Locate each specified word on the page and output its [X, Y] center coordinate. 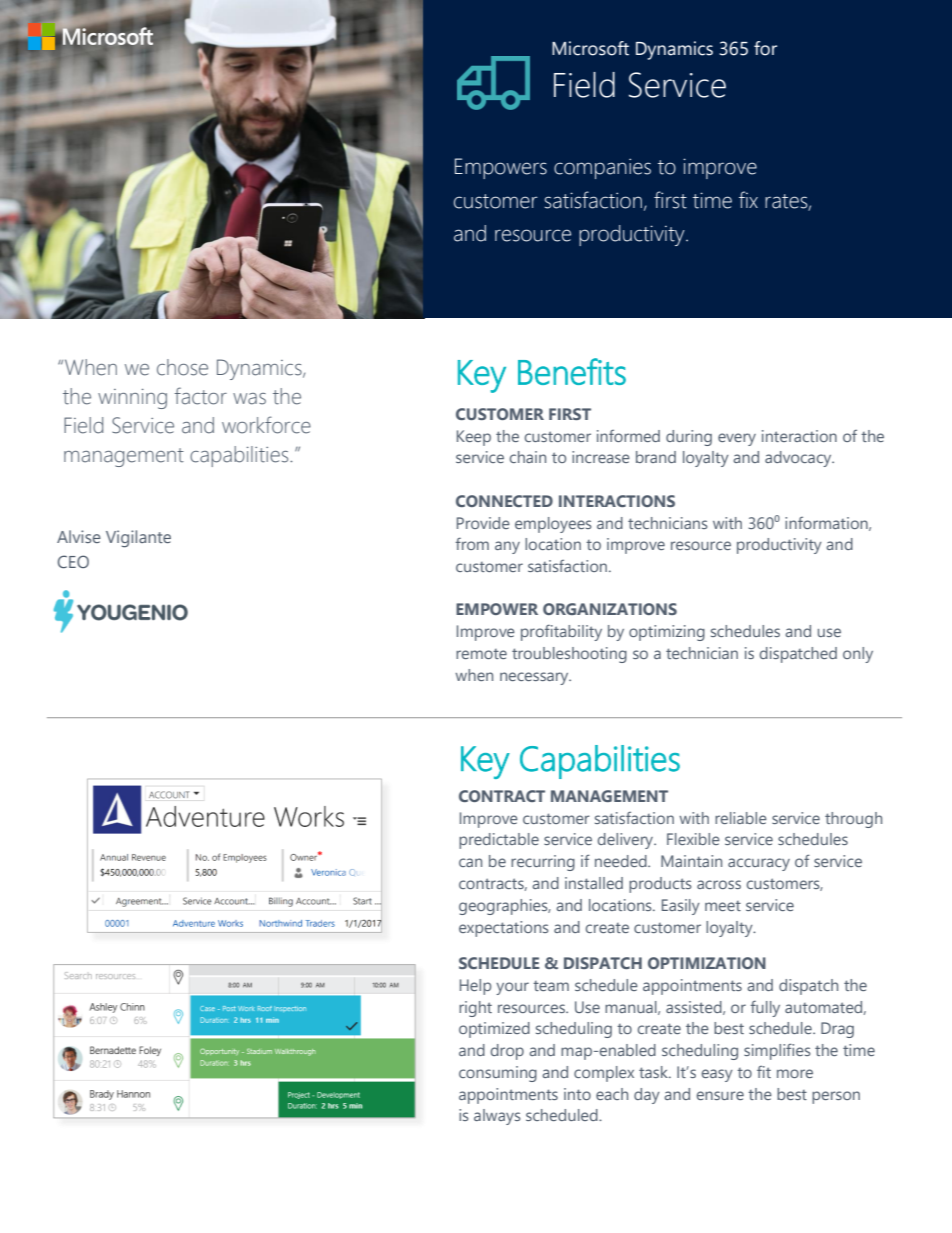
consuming [498, 1074]
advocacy [799, 459]
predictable [499, 841]
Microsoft [590, 48]
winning [132, 399]
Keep [474, 438]
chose [182, 367]
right [475, 1009]
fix [748, 199]
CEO [73, 561]
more [795, 1073]
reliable [741, 818]
